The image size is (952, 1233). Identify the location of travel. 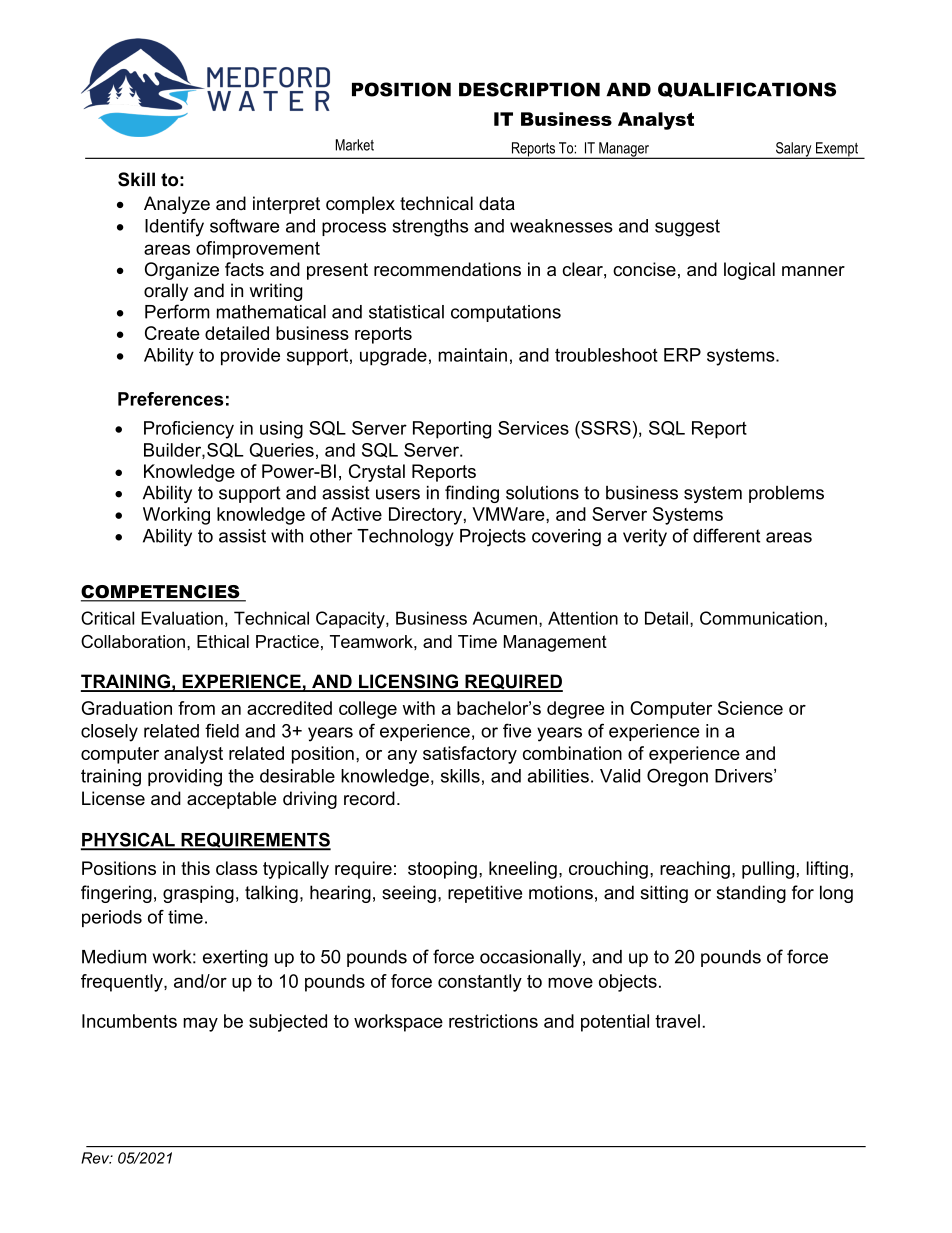
(677, 1021).
